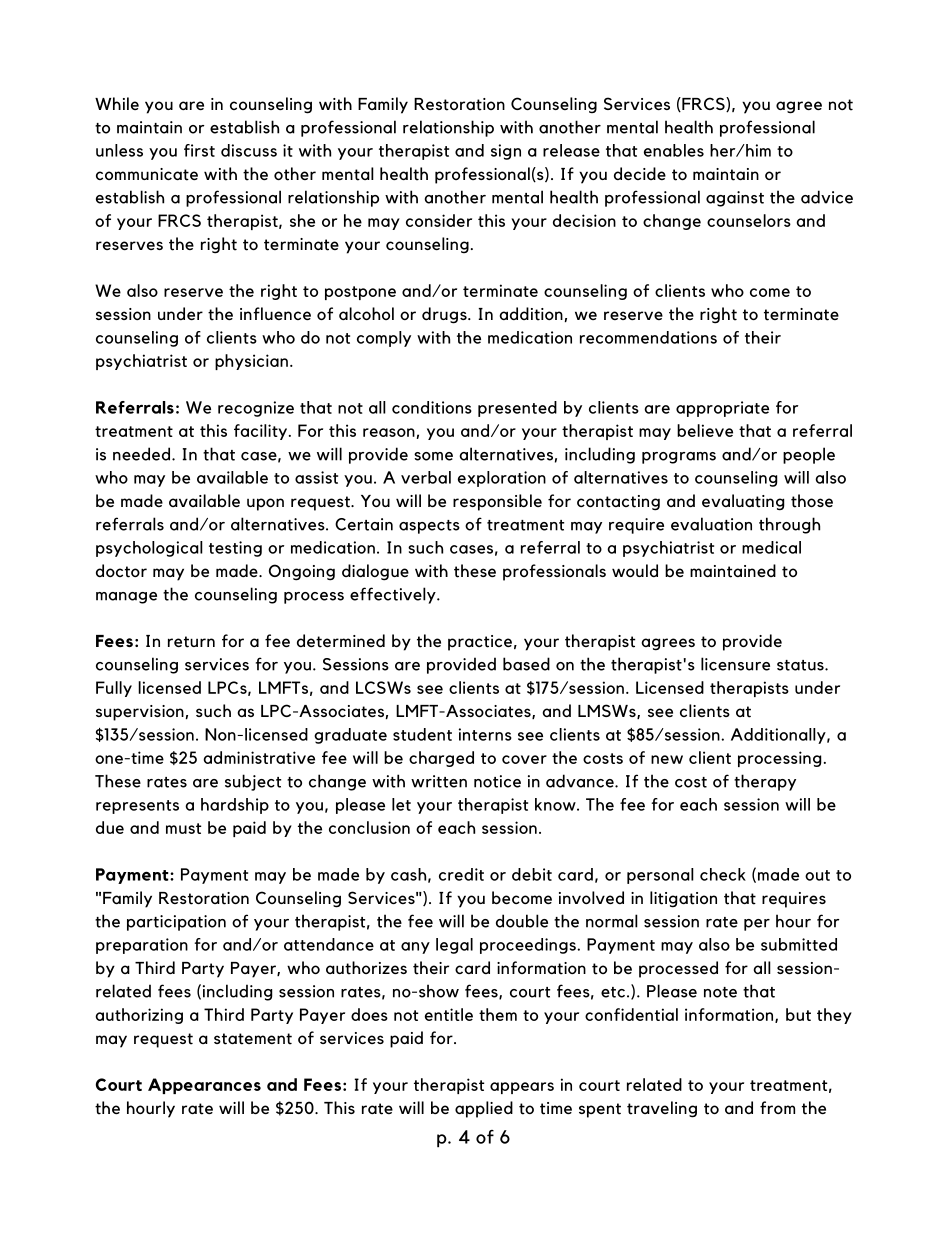 Image resolution: width=952 pixels, height=1233 pixels. What do you see at coordinates (441, 759) in the screenshot?
I see `charged` at bounding box center [441, 759].
